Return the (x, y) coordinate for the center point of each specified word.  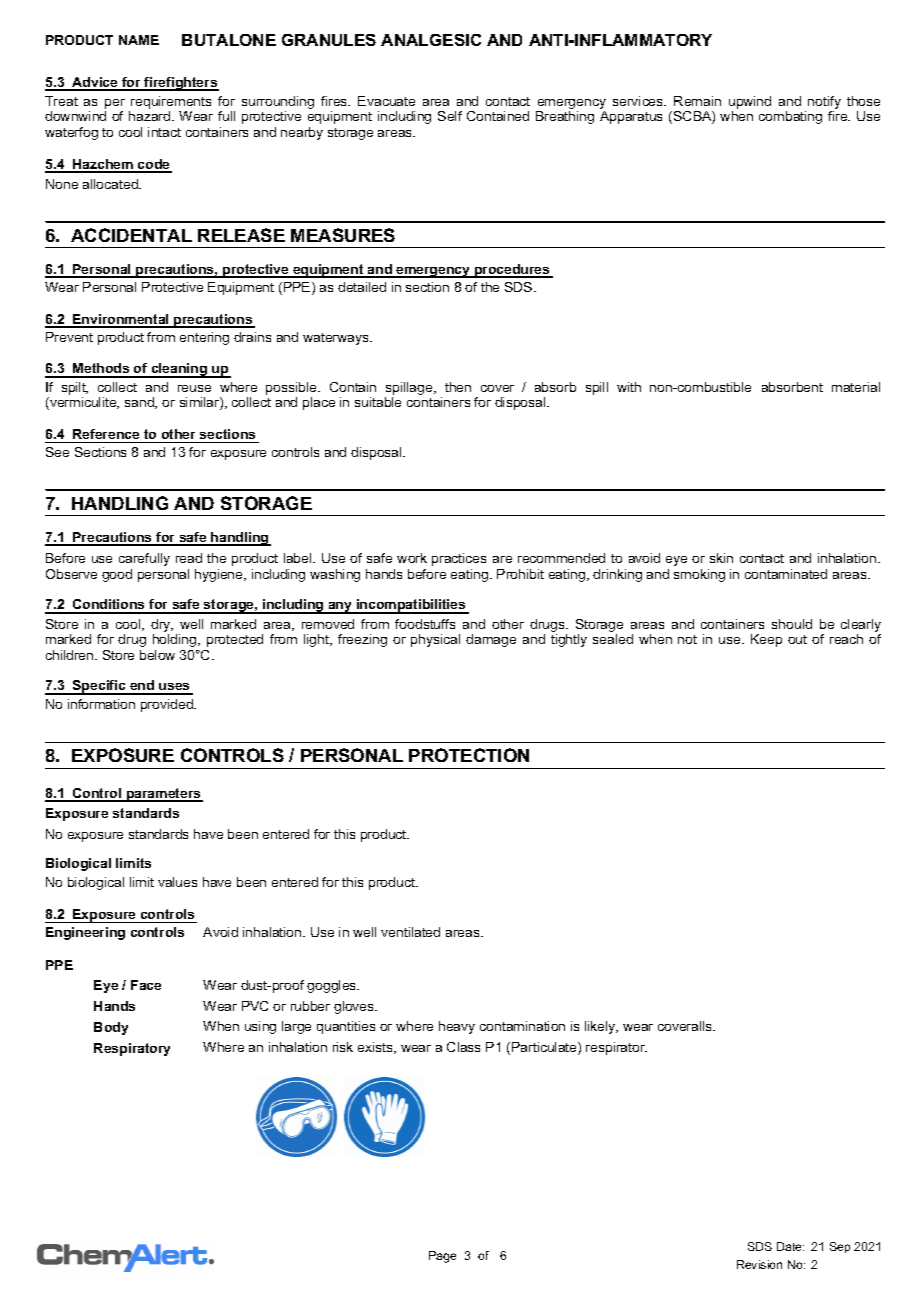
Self (450, 116)
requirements (171, 102)
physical (435, 640)
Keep (766, 640)
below (157, 655)
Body (111, 1028)
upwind (750, 102)
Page (442, 1257)
